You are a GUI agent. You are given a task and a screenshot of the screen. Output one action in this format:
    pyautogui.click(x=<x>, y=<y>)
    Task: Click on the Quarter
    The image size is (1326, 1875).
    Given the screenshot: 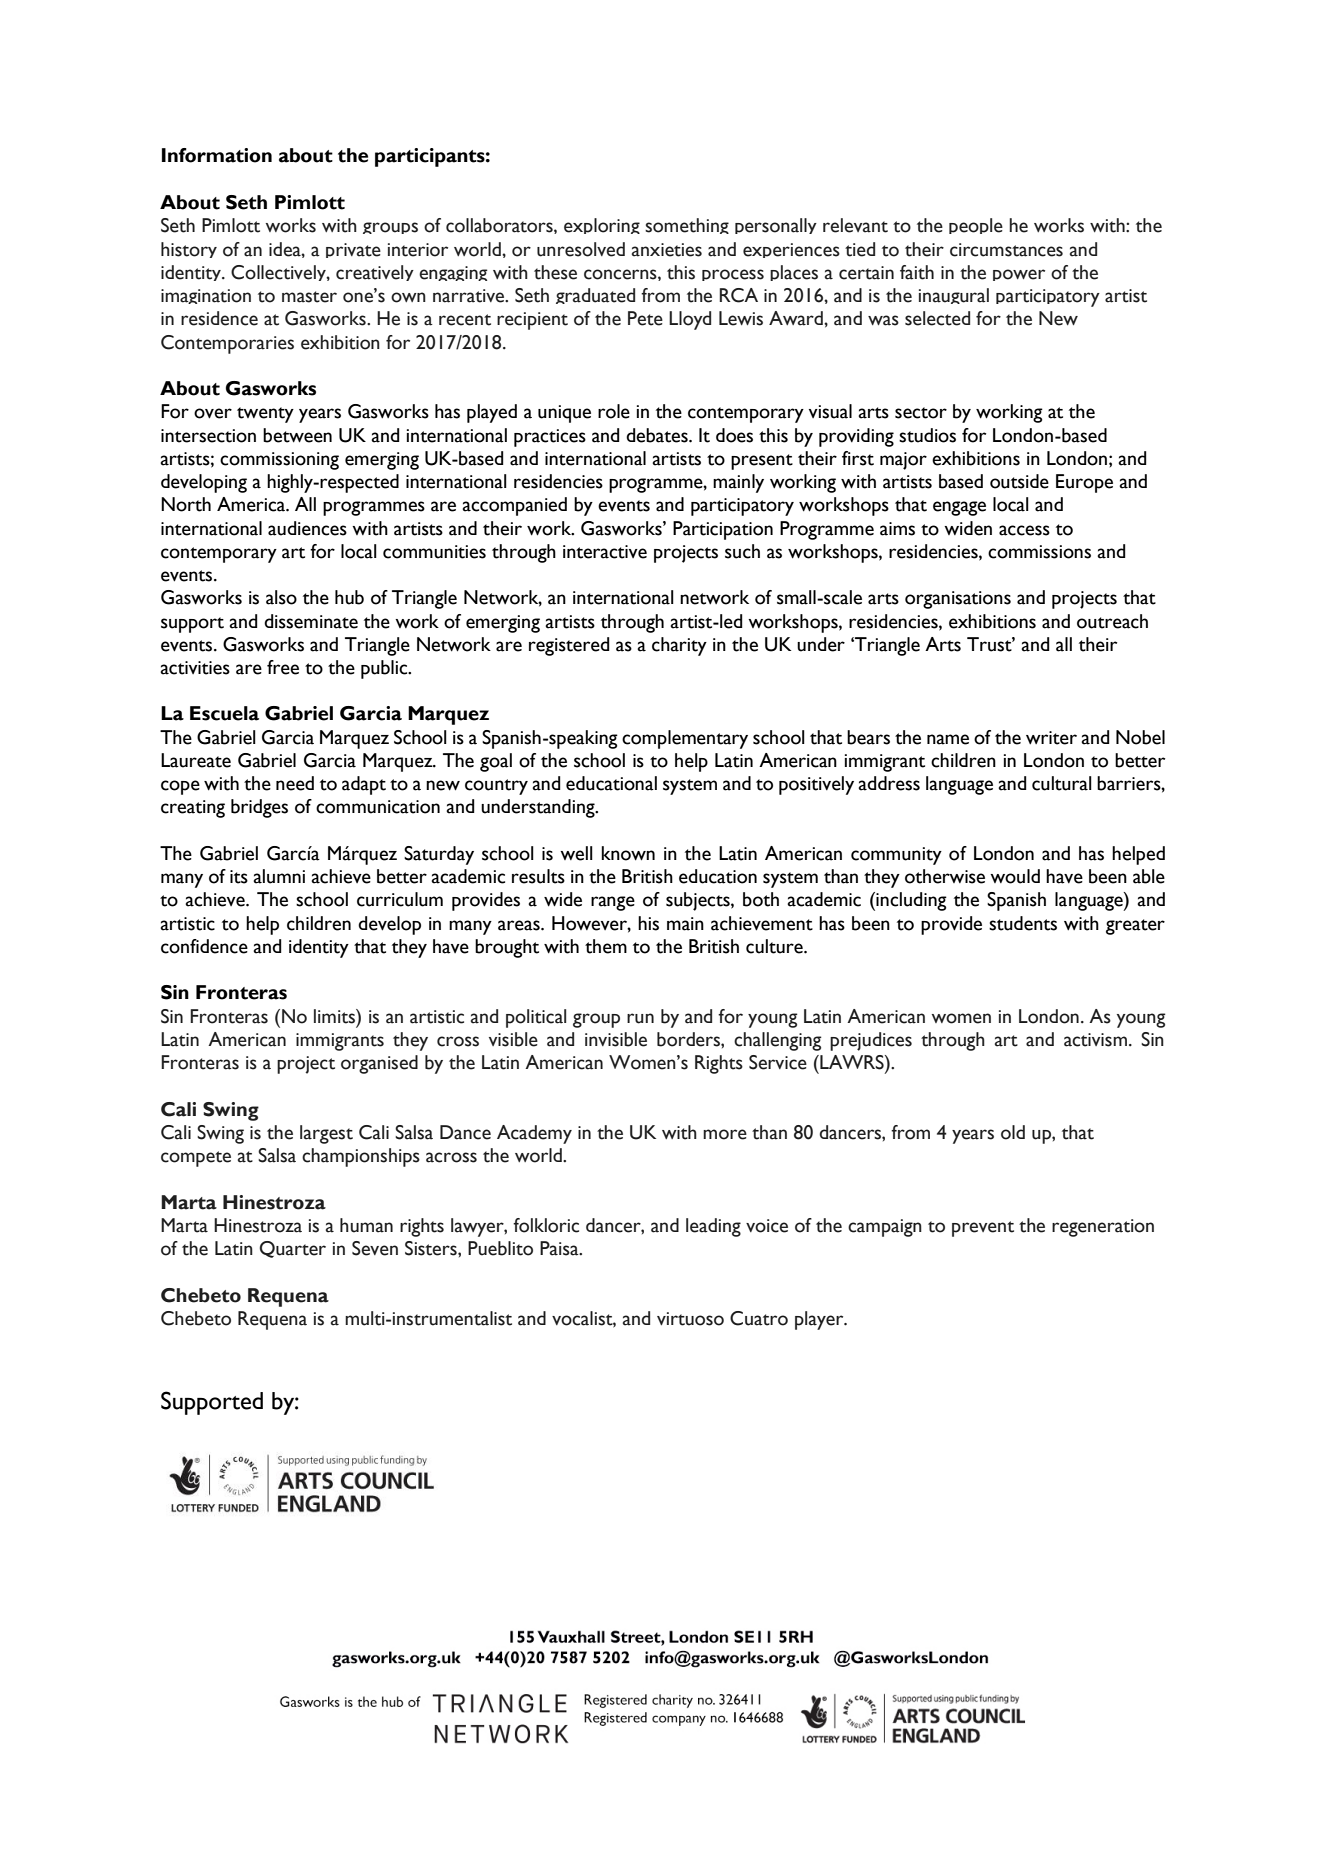 What is the action you would take?
    pyautogui.click(x=292, y=1249)
